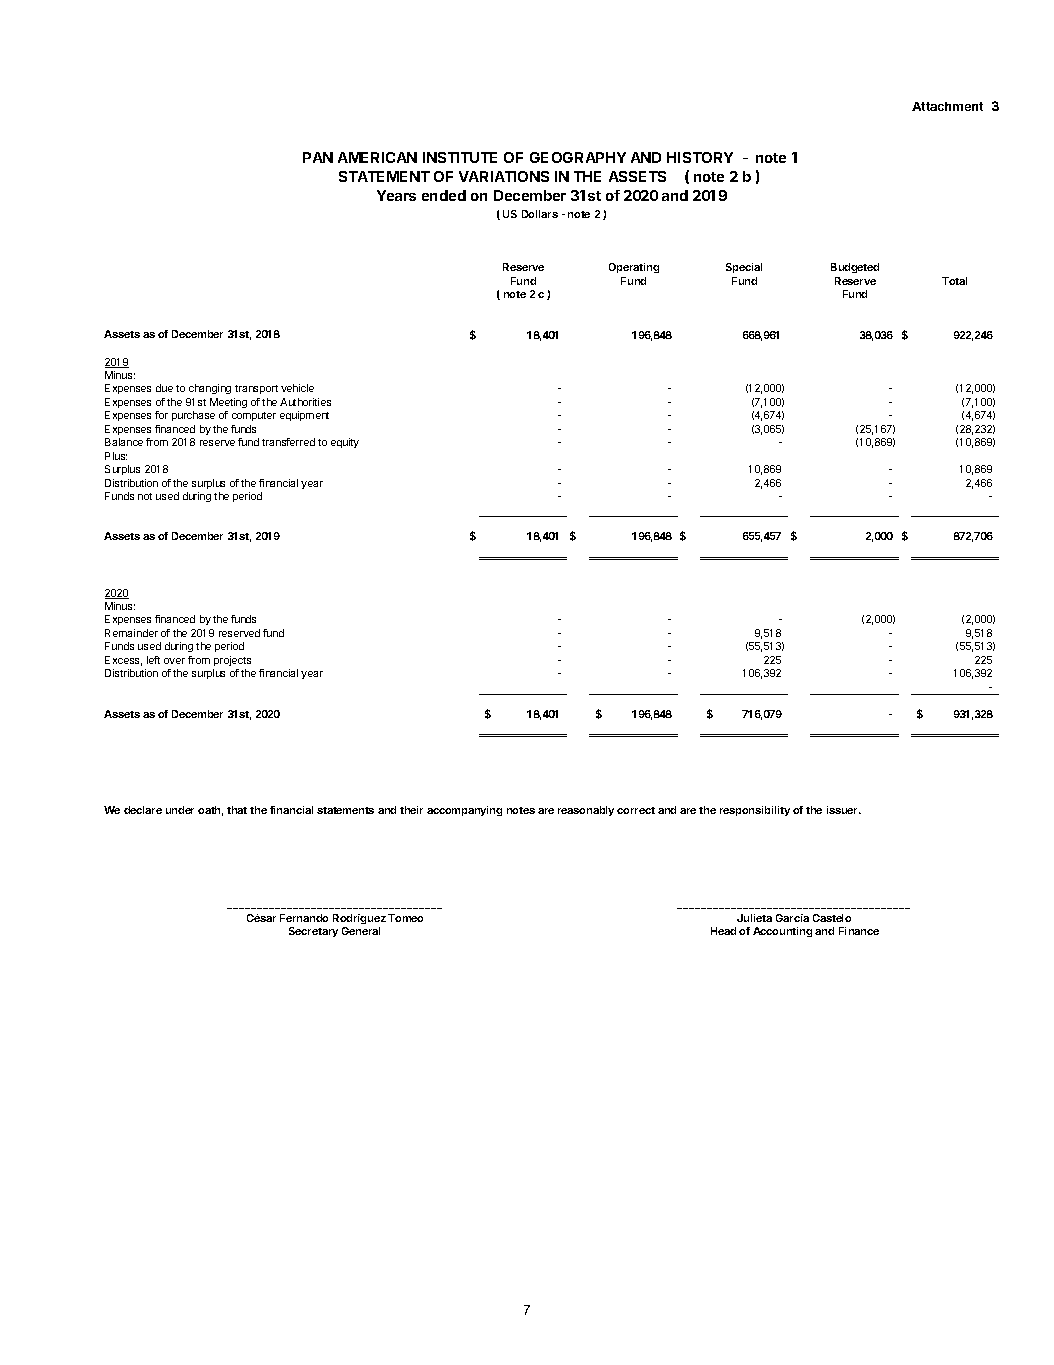 The height and width of the screenshot is (1365, 1054). I want to click on responsibility, so click(755, 811).
